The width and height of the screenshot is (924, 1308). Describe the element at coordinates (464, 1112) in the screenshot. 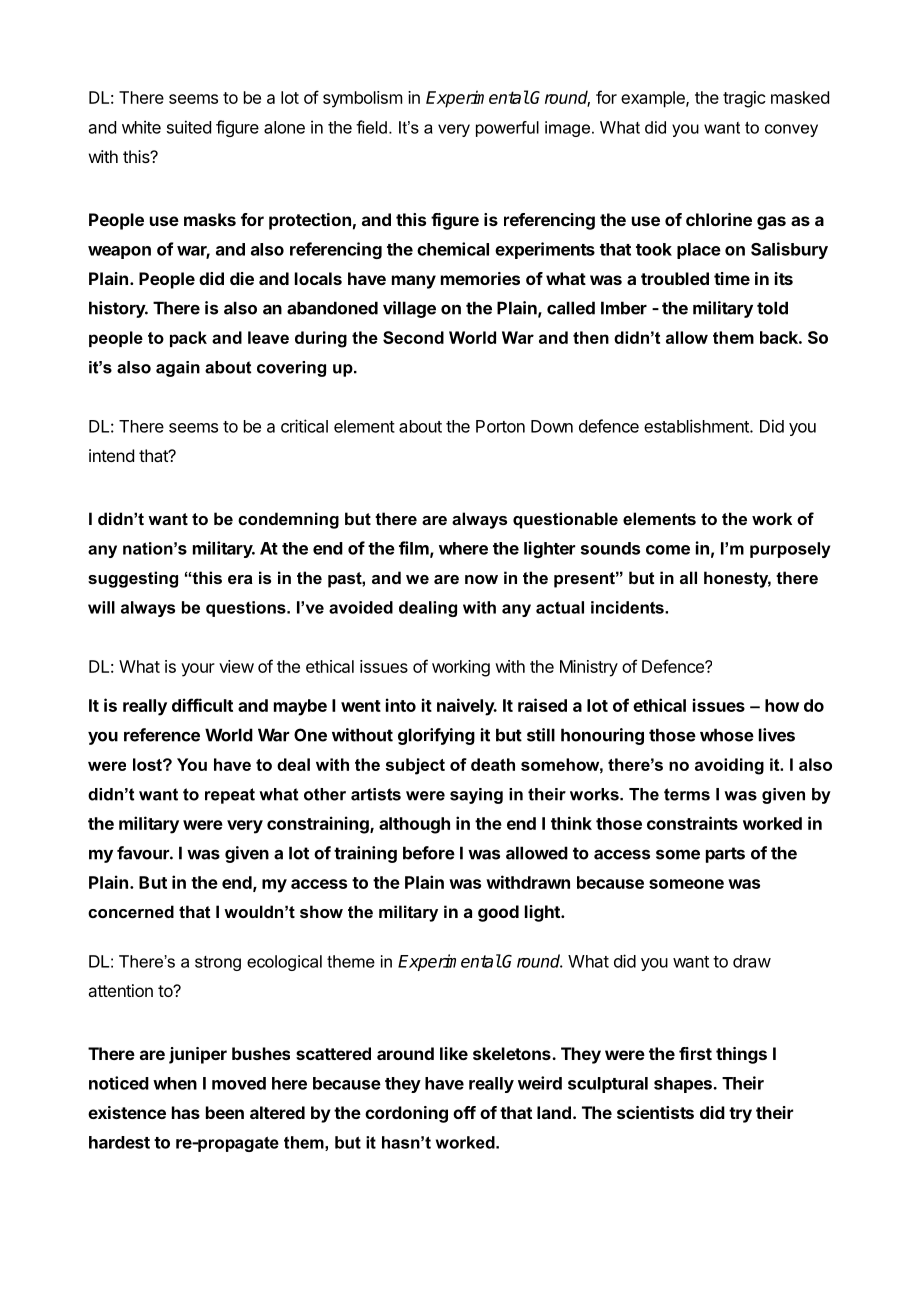

I see `off` at that location.
